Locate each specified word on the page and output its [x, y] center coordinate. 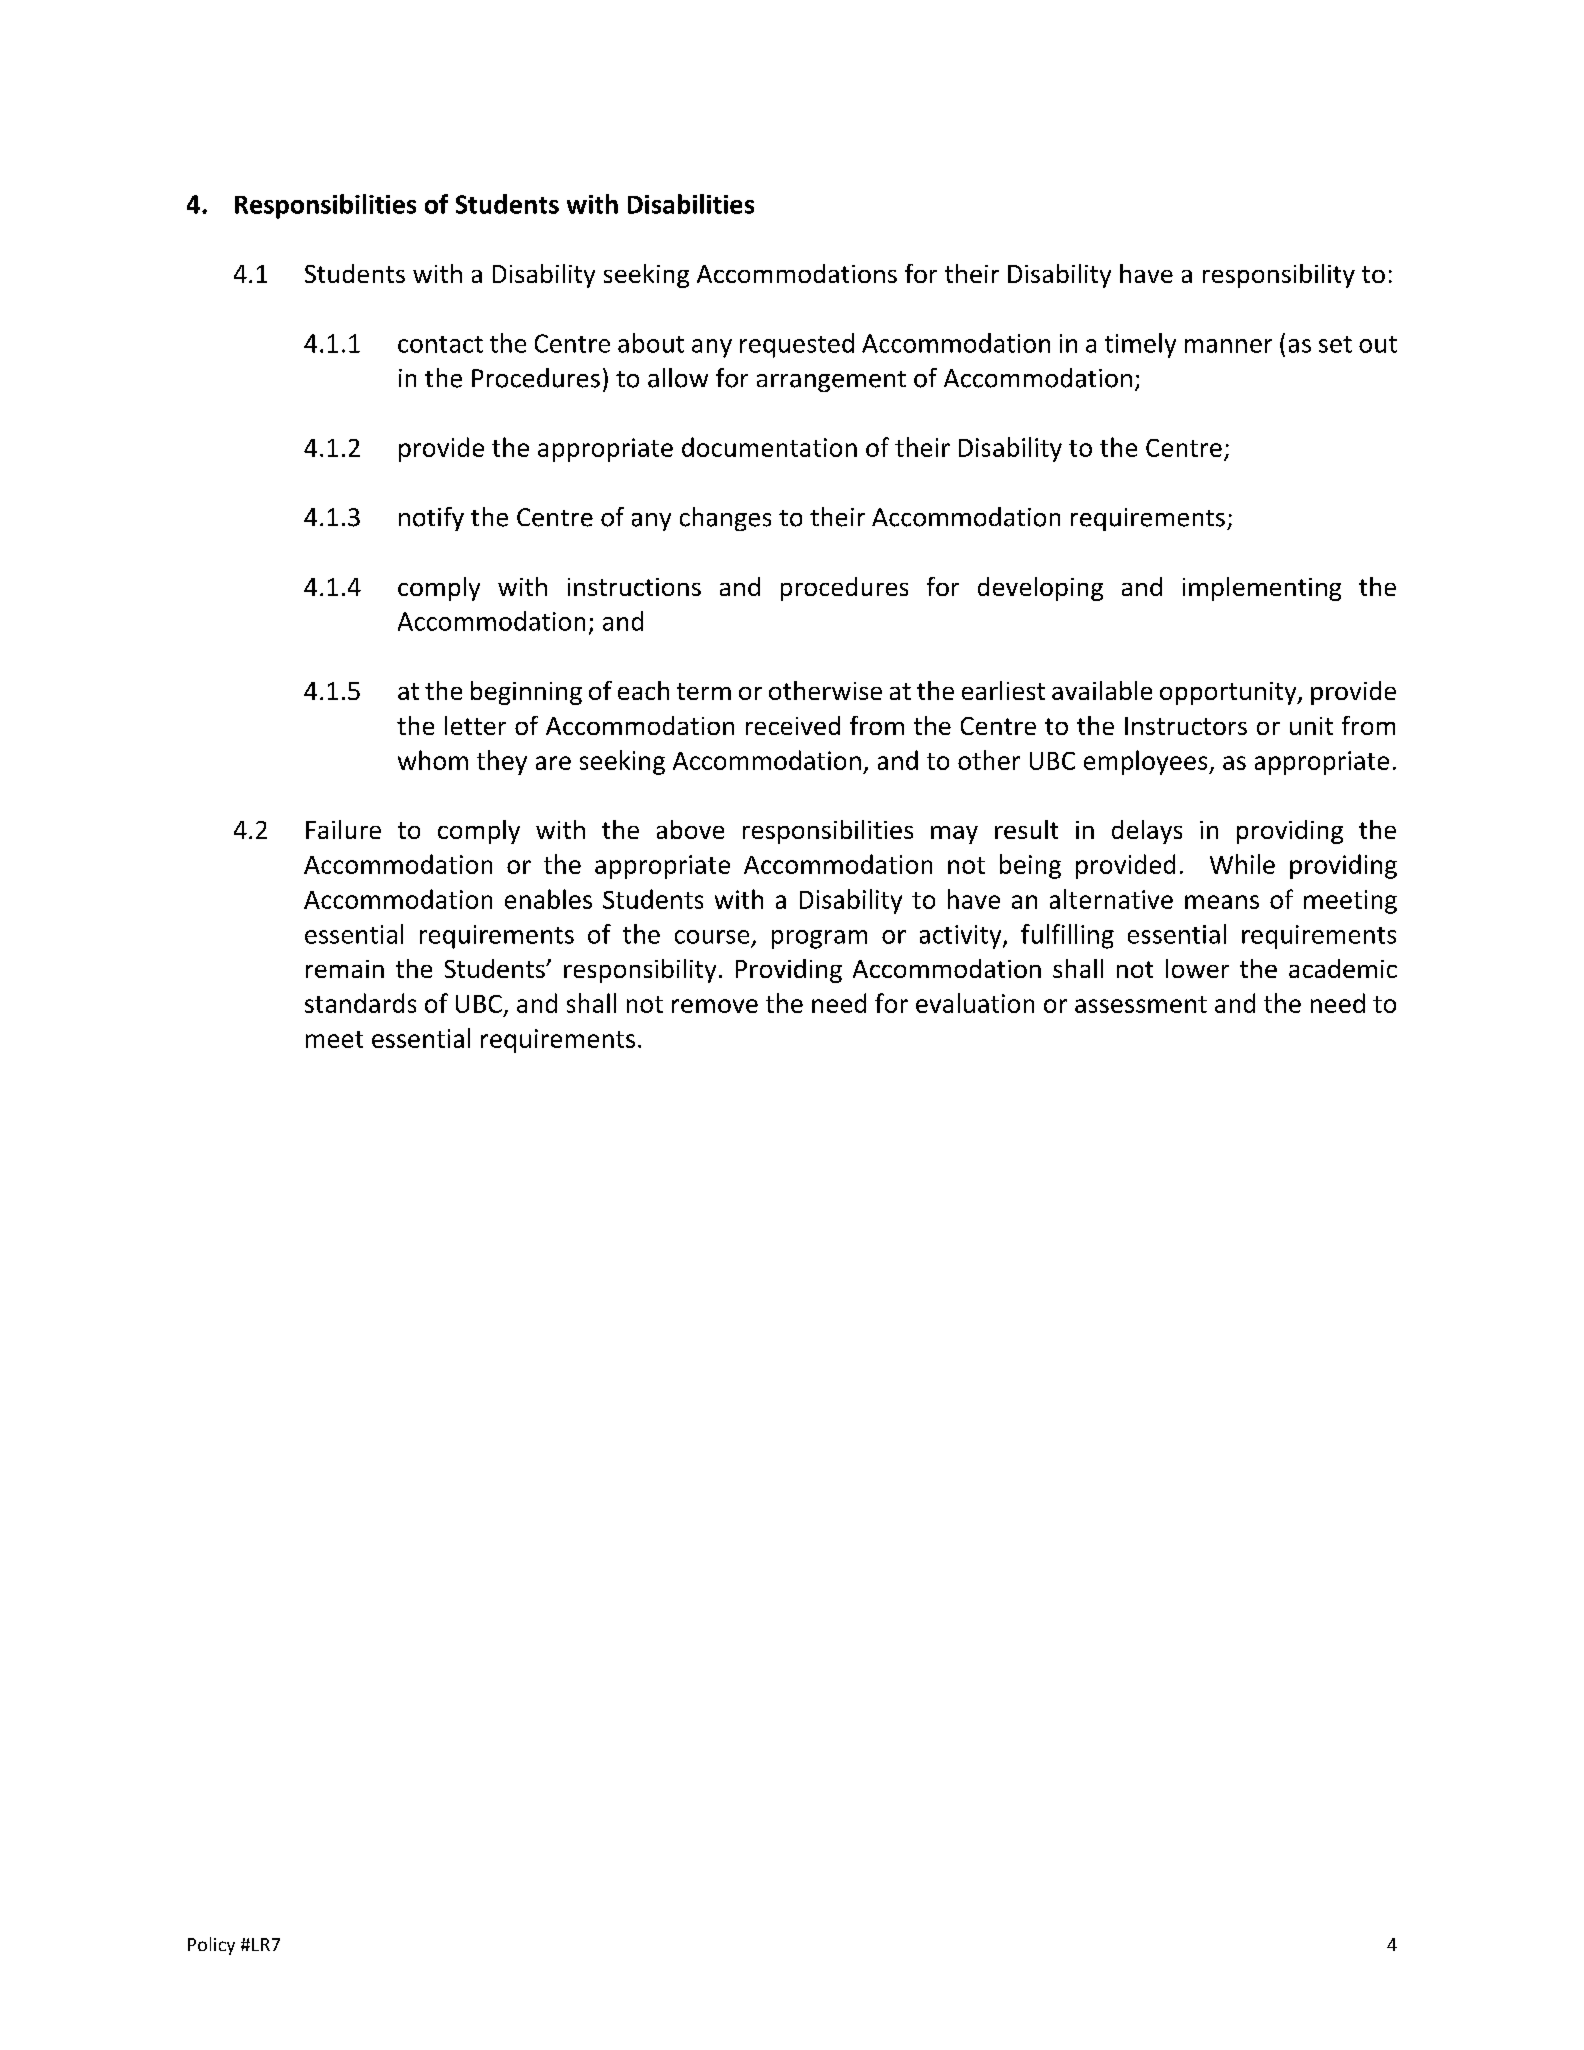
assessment [1141, 1004]
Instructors [1186, 726]
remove [715, 1006]
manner [1228, 346]
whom [433, 760]
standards [360, 1003]
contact [440, 344]
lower [1197, 968]
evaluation [975, 1003]
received [793, 725]
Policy [211, 1946]
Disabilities [691, 204]
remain [345, 969]
